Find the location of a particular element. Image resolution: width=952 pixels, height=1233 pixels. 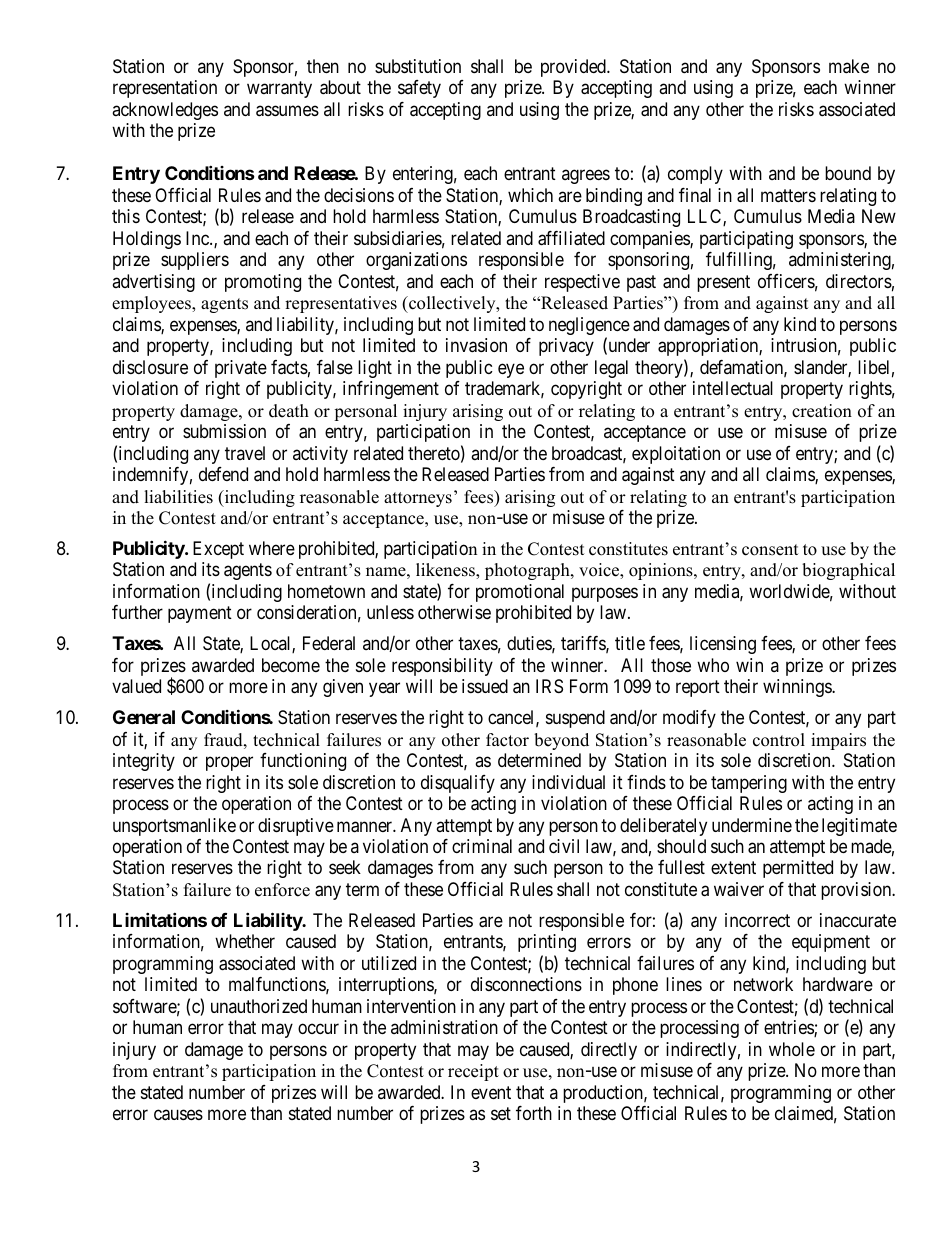

intellectual is located at coordinates (733, 388).
